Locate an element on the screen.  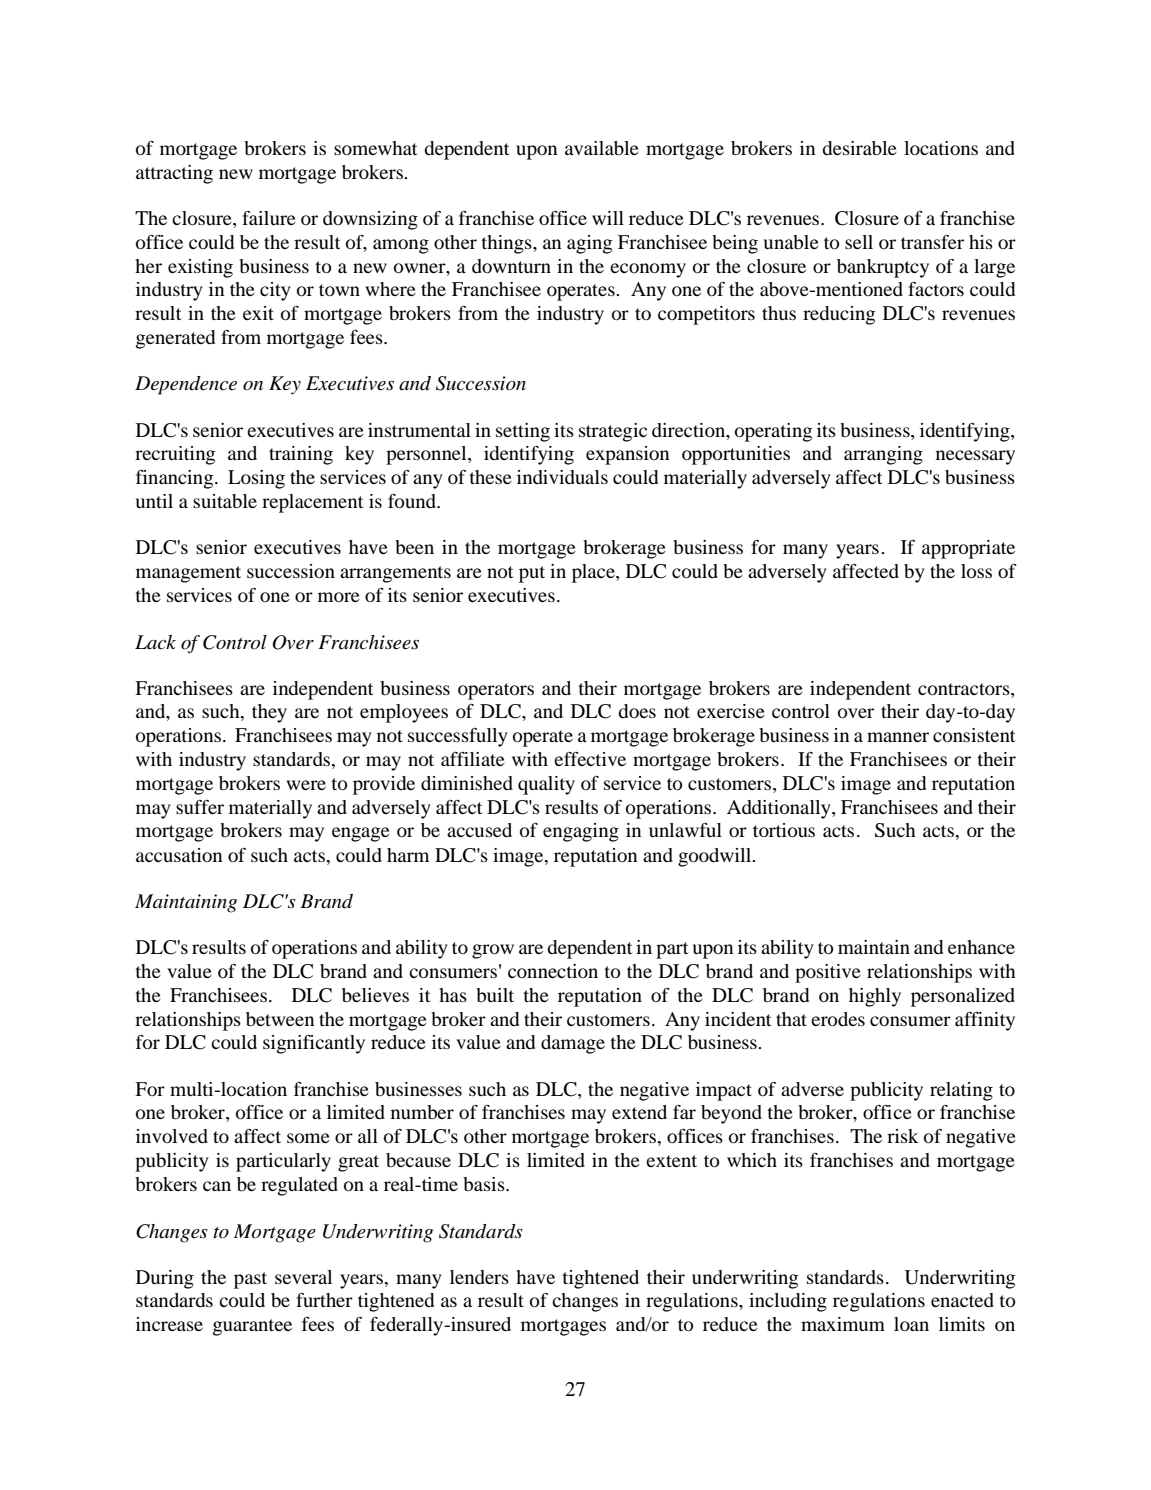
available is located at coordinates (602, 148).
